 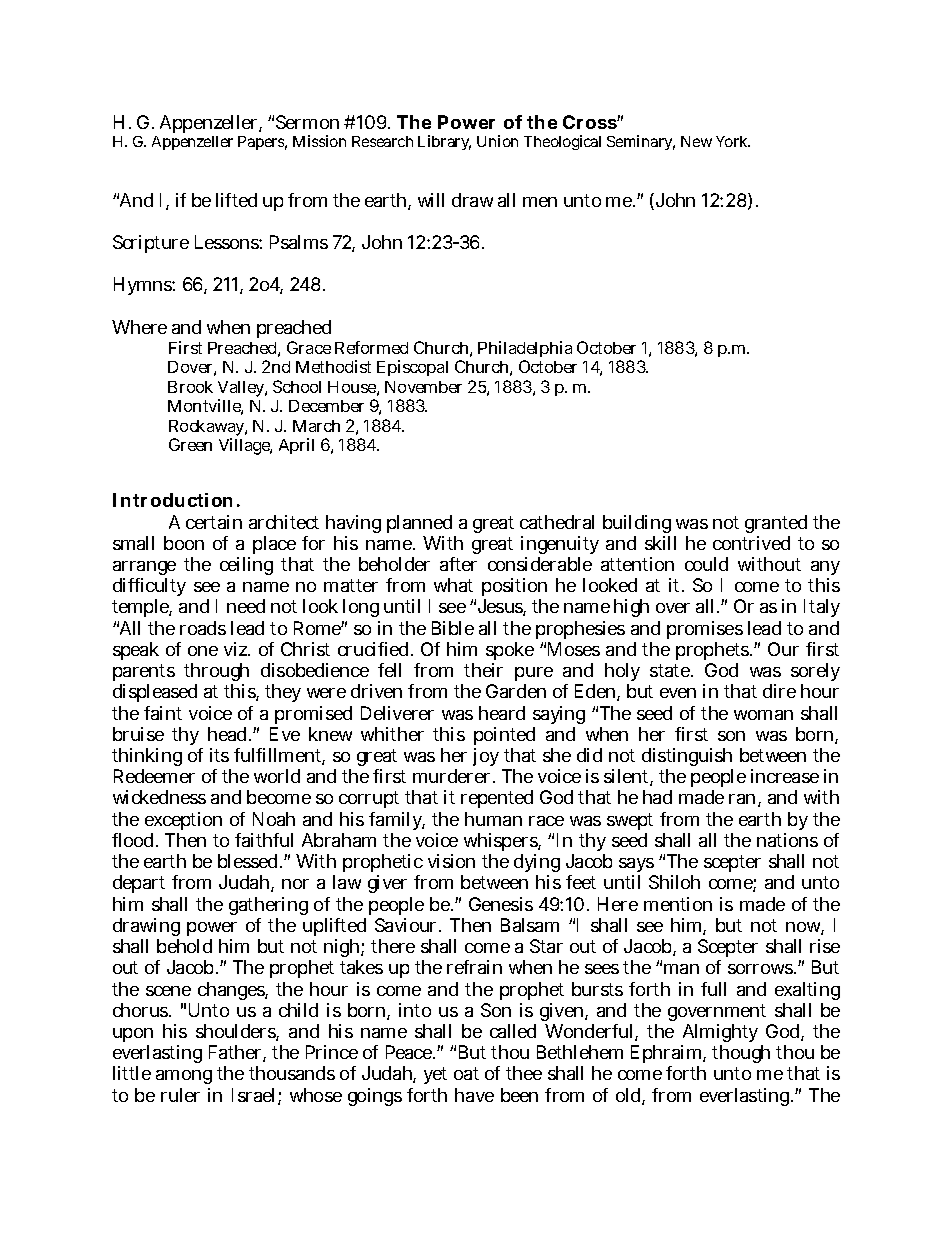 I want to click on Papers, so click(x=262, y=143).
